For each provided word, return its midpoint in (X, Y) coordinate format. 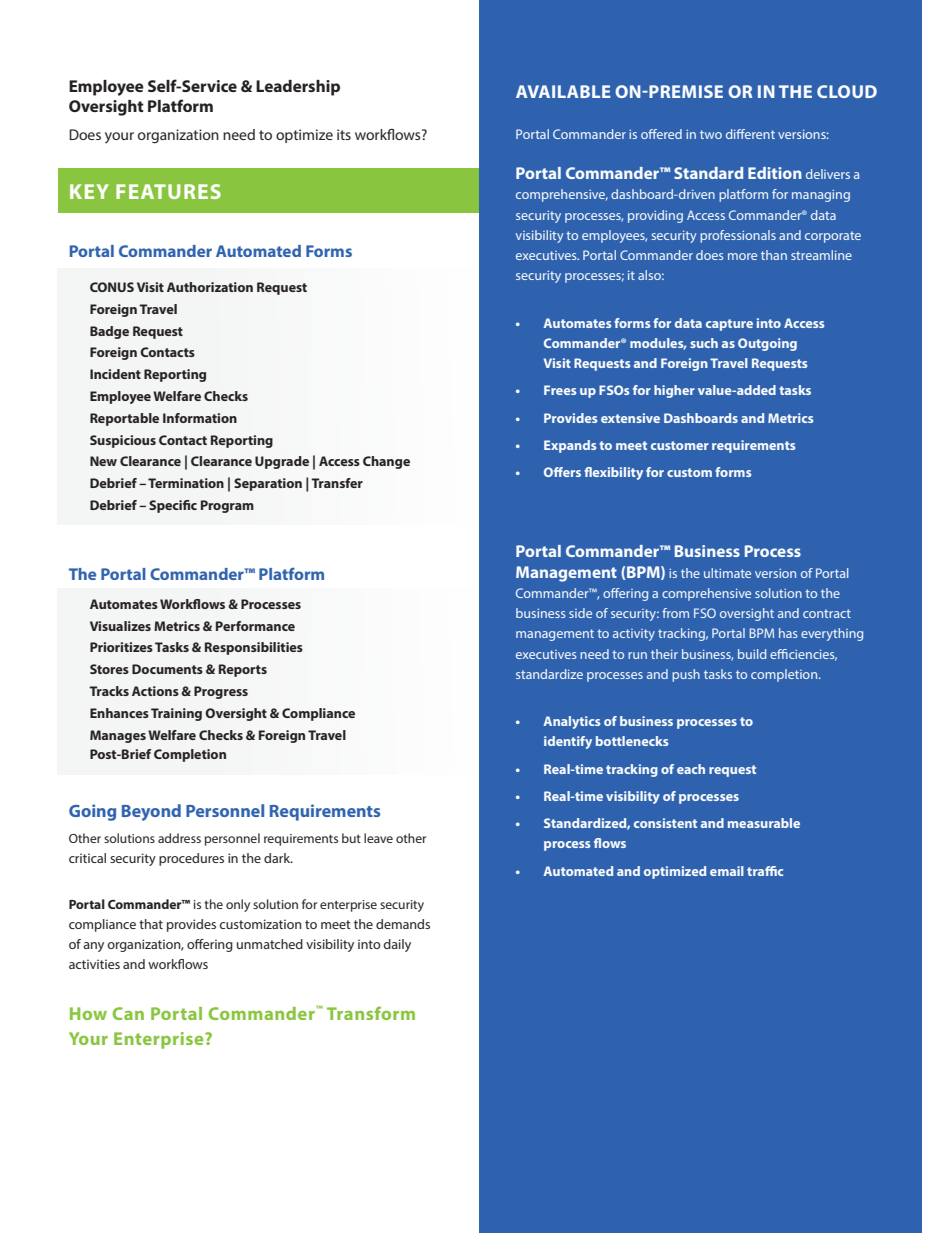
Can (128, 1013)
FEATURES (168, 191)
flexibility (613, 473)
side (580, 613)
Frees (560, 390)
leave (378, 838)
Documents (167, 669)
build (752, 654)
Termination (186, 483)
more (742, 256)
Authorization (210, 287)
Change (386, 462)
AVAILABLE (563, 91)
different (750, 134)
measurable (764, 823)
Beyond (151, 812)
